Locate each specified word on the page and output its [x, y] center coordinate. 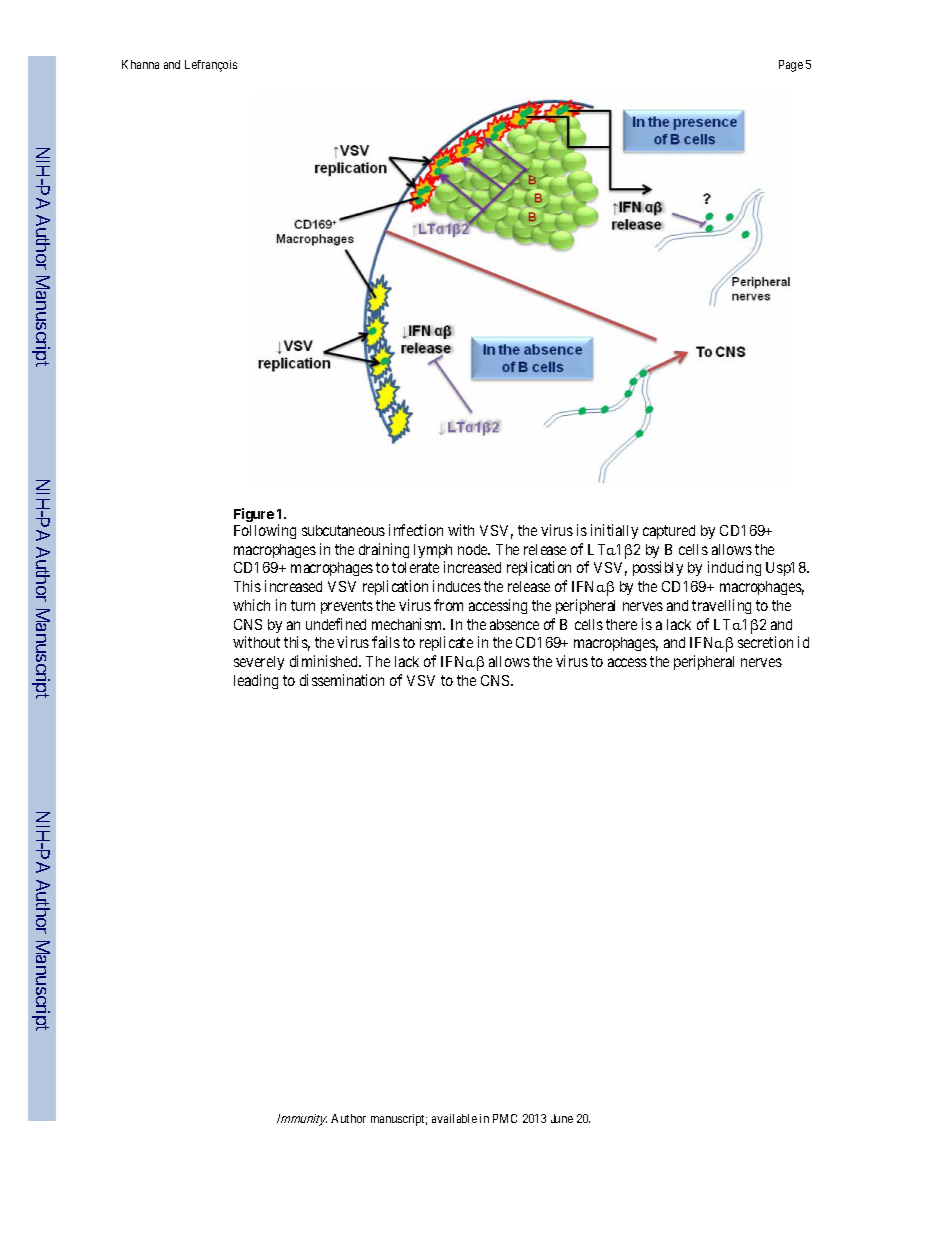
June [562, 1118]
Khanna [140, 64]
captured [669, 532]
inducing [734, 568]
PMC [505, 1118]
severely [259, 663]
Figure [254, 515]
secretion [765, 642]
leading [256, 681]
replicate [446, 643]
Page [791, 66]
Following [265, 531]
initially [614, 531]
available [454, 1118]
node [474, 549]
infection [416, 530]
